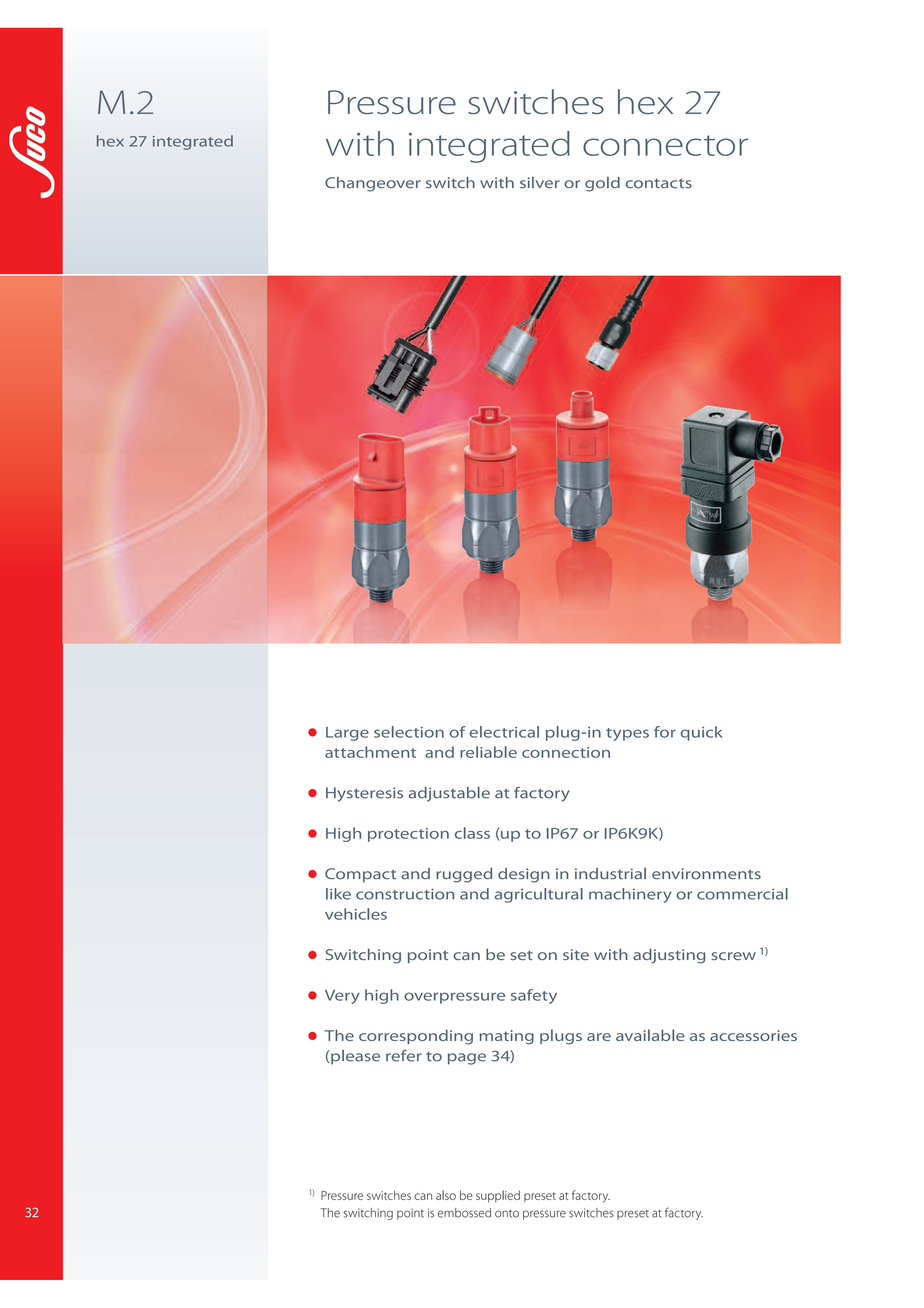  What do you see at coordinates (602, 184) in the screenshot?
I see `gold` at bounding box center [602, 184].
